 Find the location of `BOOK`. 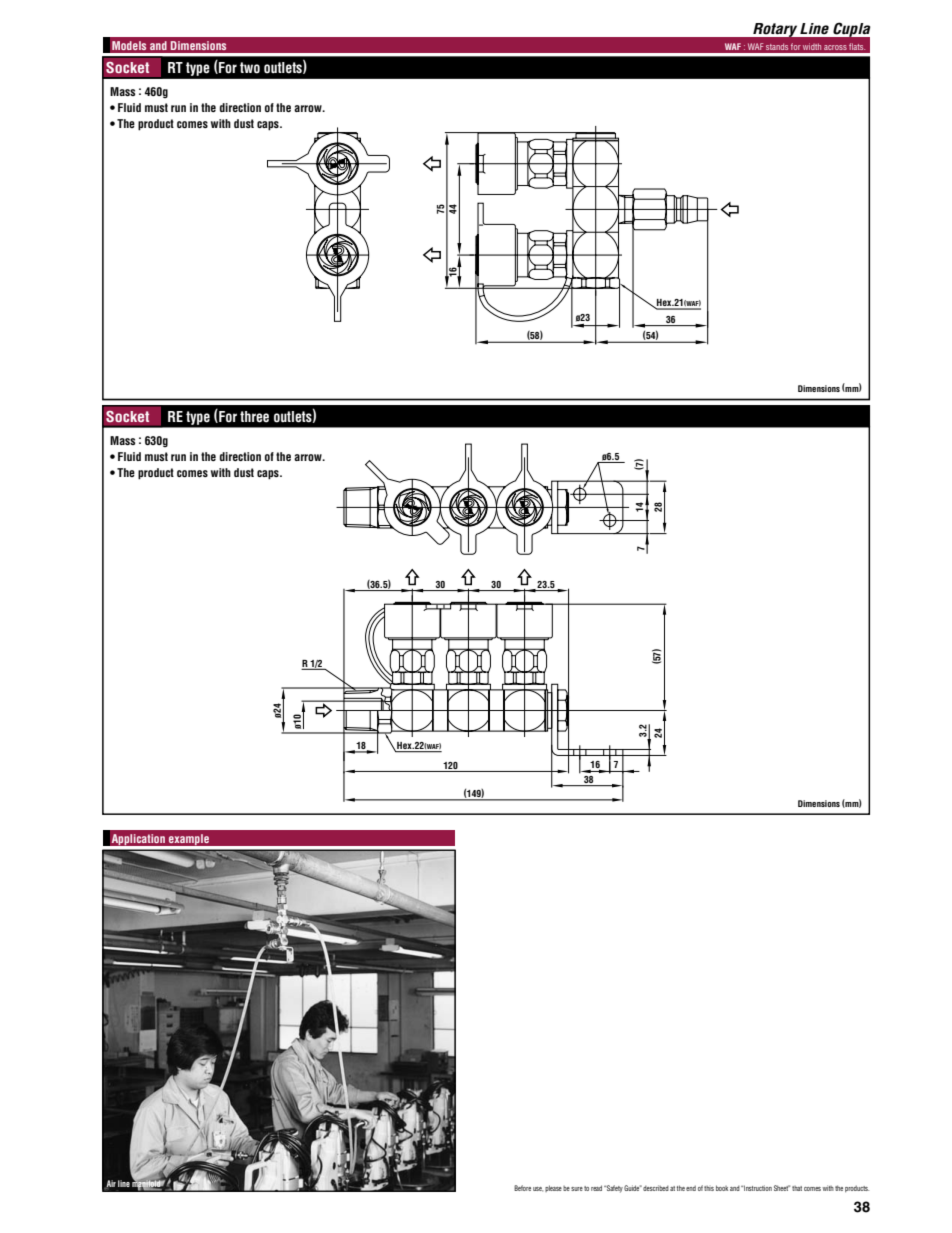

BOOK is located at coordinates (722, 1188).
